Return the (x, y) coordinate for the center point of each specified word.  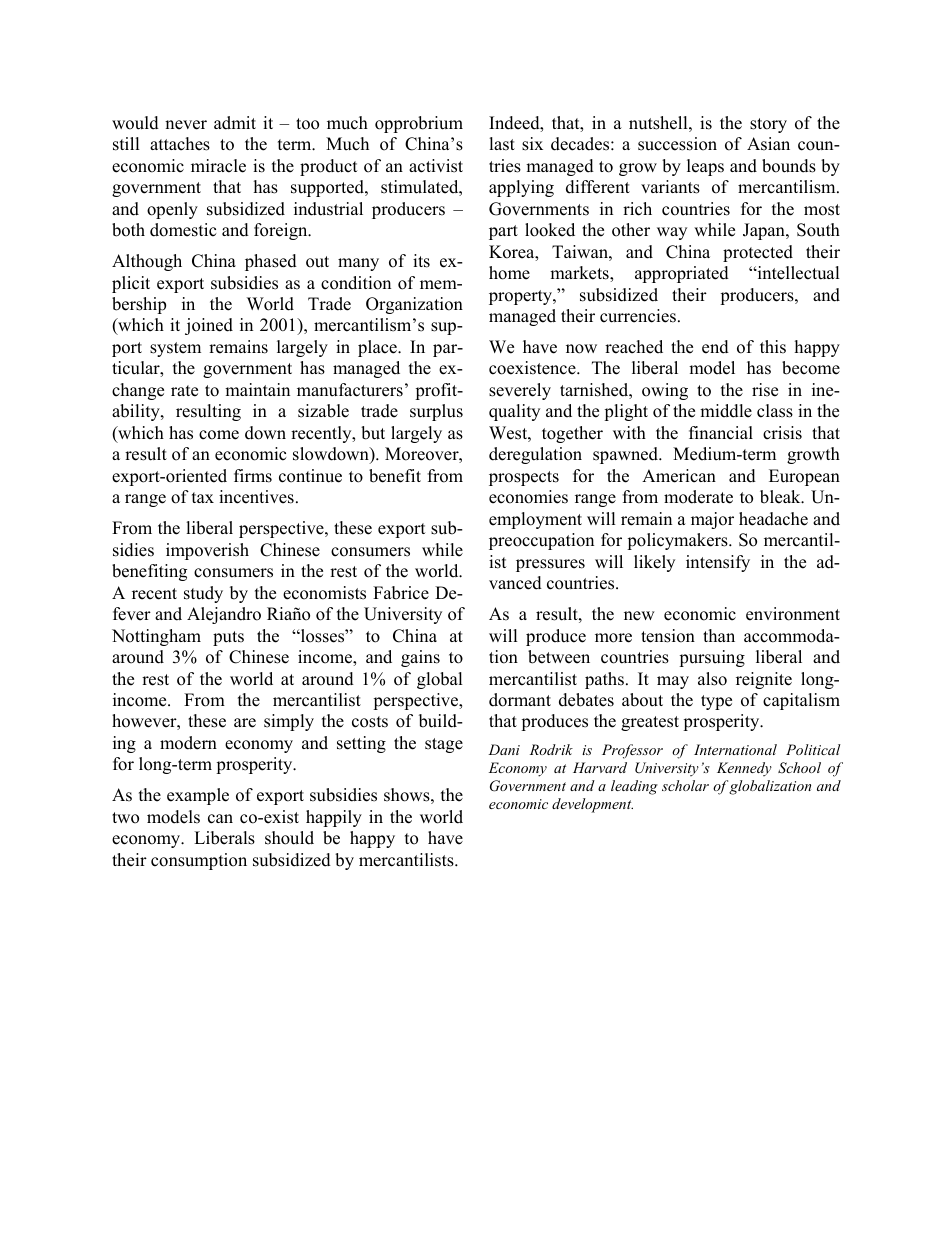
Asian (768, 144)
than (719, 635)
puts (228, 638)
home (509, 273)
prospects (524, 478)
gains (420, 658)
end (715, 347)
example (198, 796)
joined (209, 326)
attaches (180, 144)
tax (203, 497)
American (679, 476)
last (502, 144)
